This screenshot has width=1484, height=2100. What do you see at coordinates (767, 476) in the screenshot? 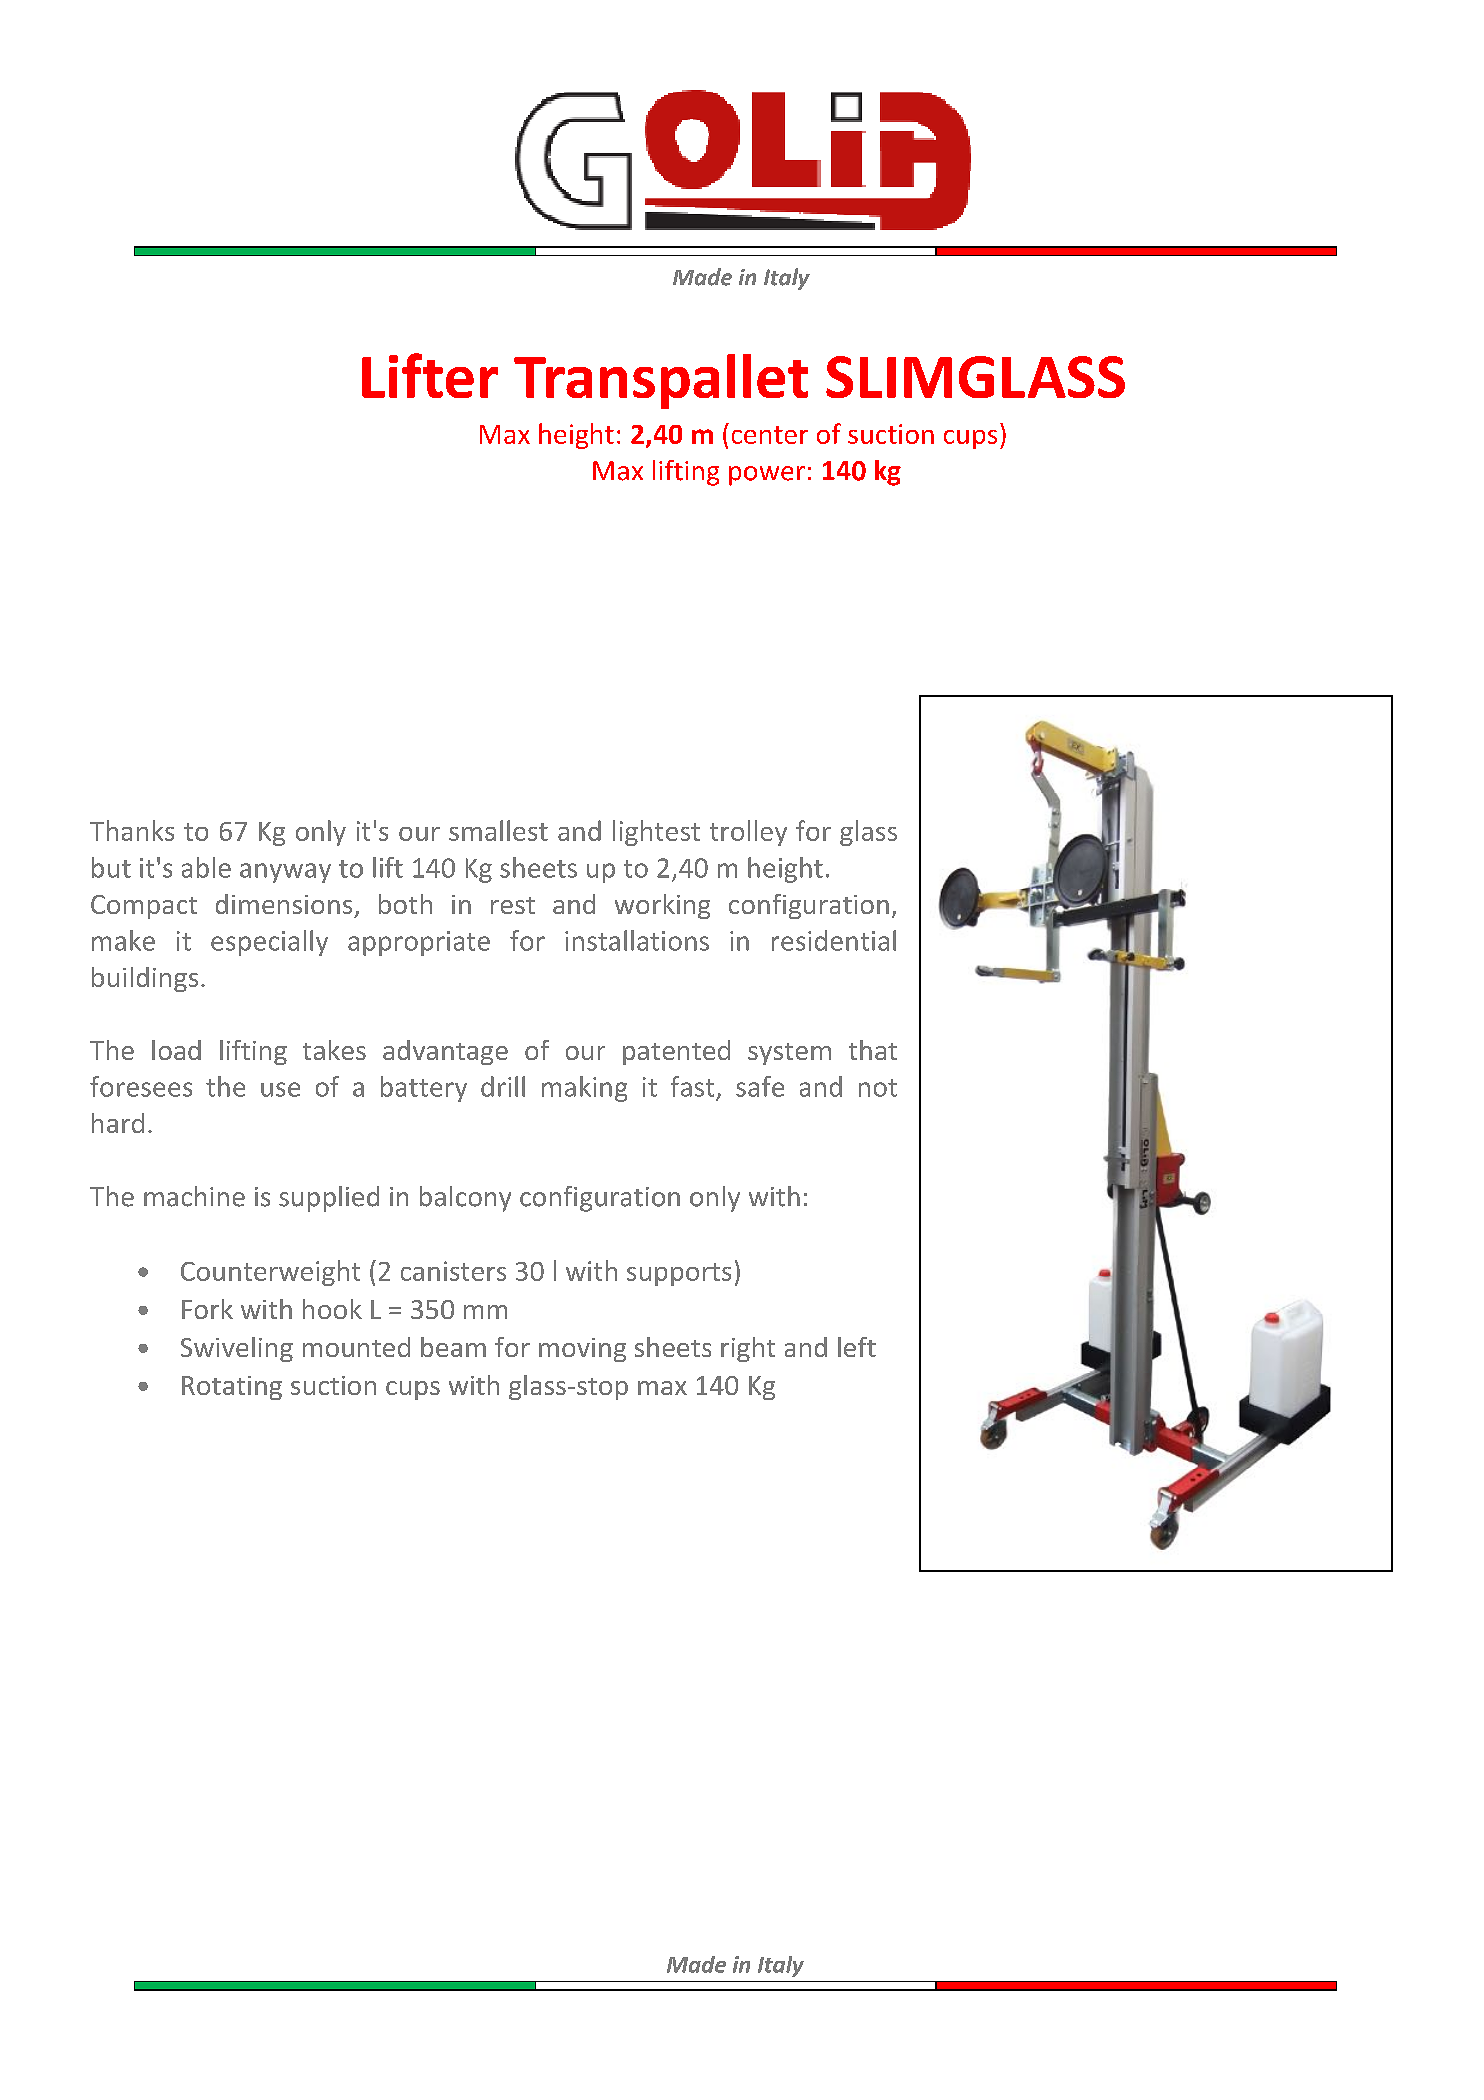
I see `power` at bounding box center [767, 476].
